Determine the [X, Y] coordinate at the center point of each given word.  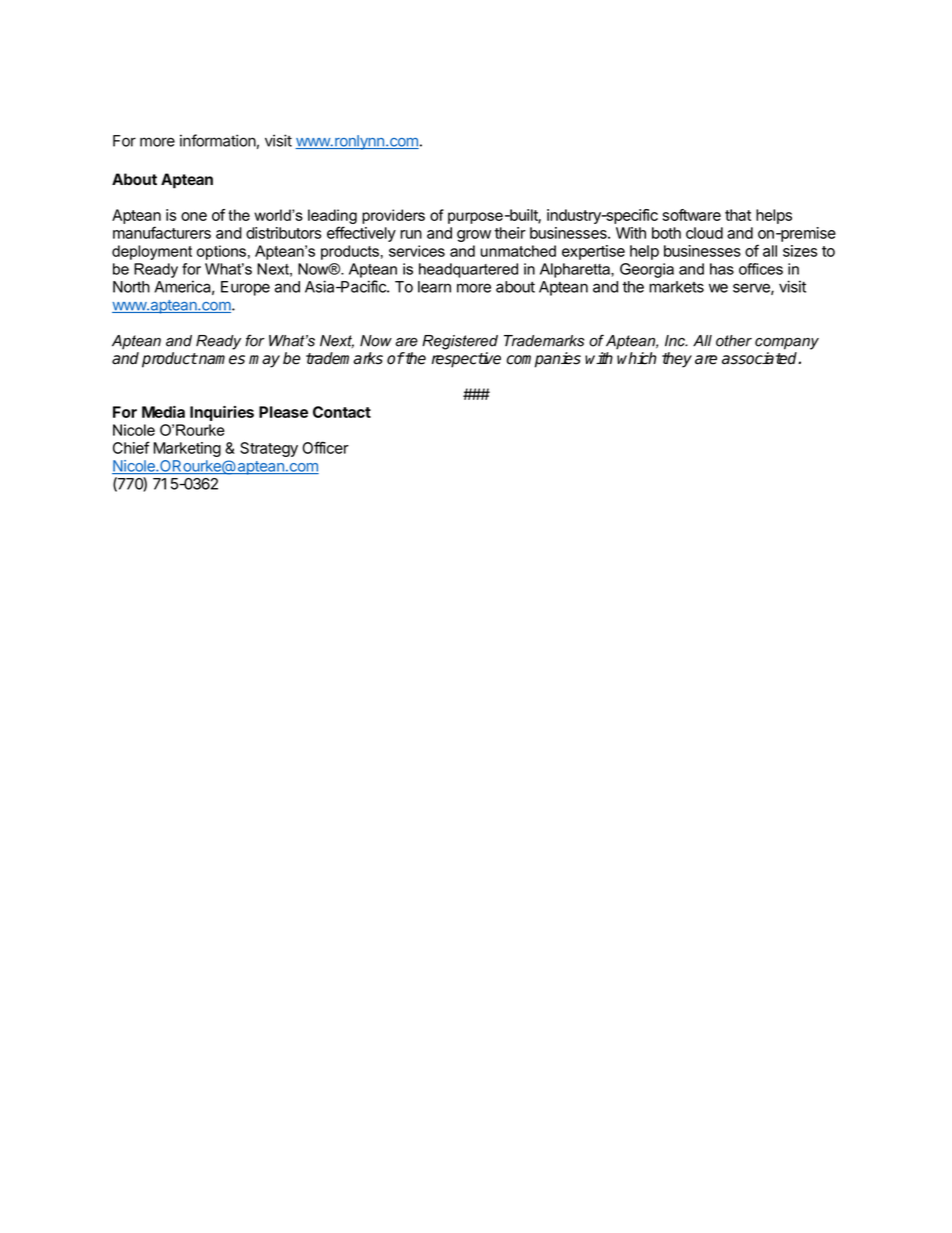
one [194, 216]
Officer [325, 447]
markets [676, 287]
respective [466, 360]
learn [434, 287]
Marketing [187, 449]
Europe [245, 288]
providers [393, 216]
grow [474, 236]
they [677, 360]
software [692, 215]
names [221, 360]
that [738, 215]
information [218, 140]
